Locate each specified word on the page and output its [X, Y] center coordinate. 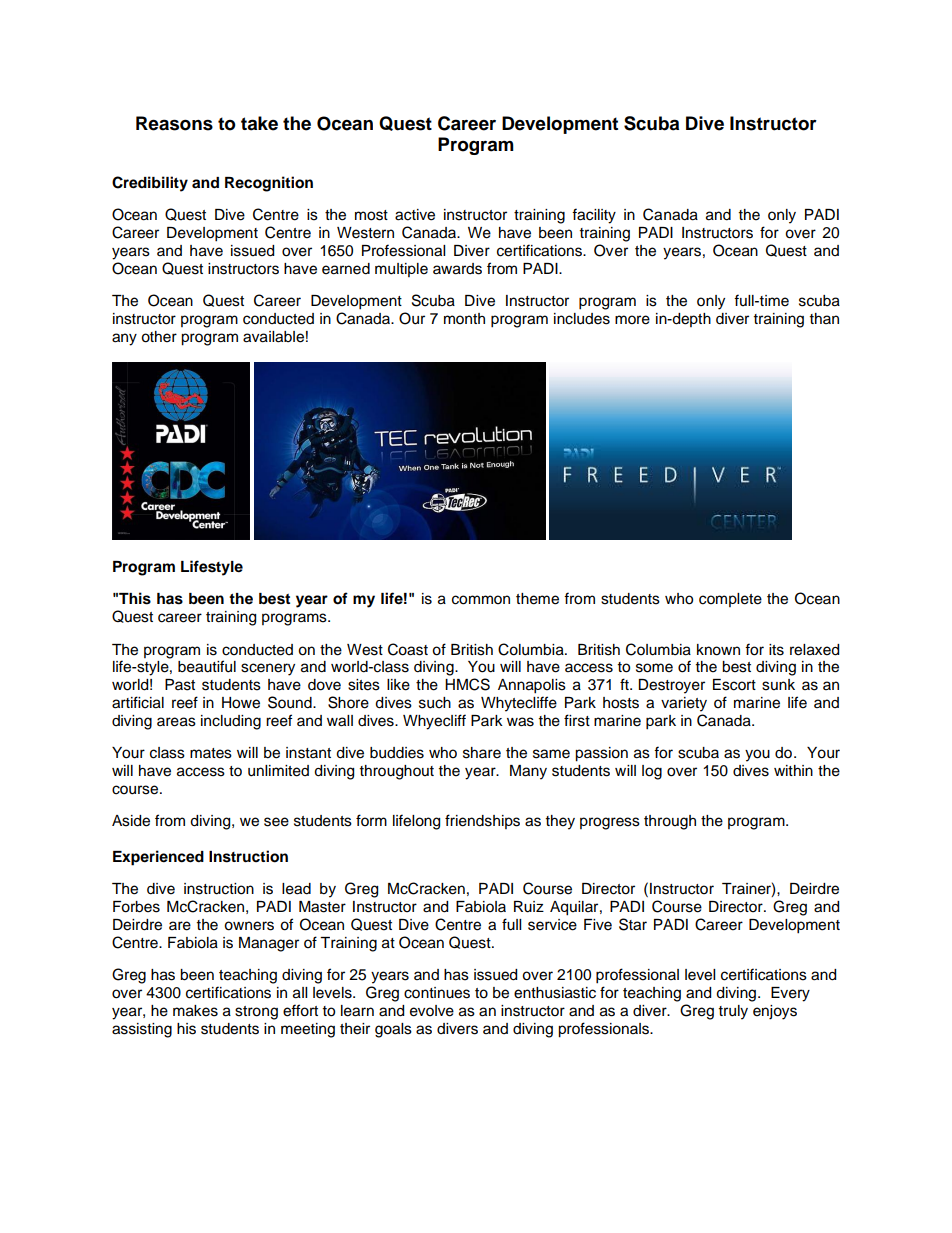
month [464, 319]
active [415, 215]
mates [211, 753]
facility [594, 216]
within [793, 770]
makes [195, 1011]
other [159, 337]
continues [437, 993]
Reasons [174, 123]
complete [730, 600]
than [824, 318]
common [481, 600]
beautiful [207, 666]
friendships [482, 821]
